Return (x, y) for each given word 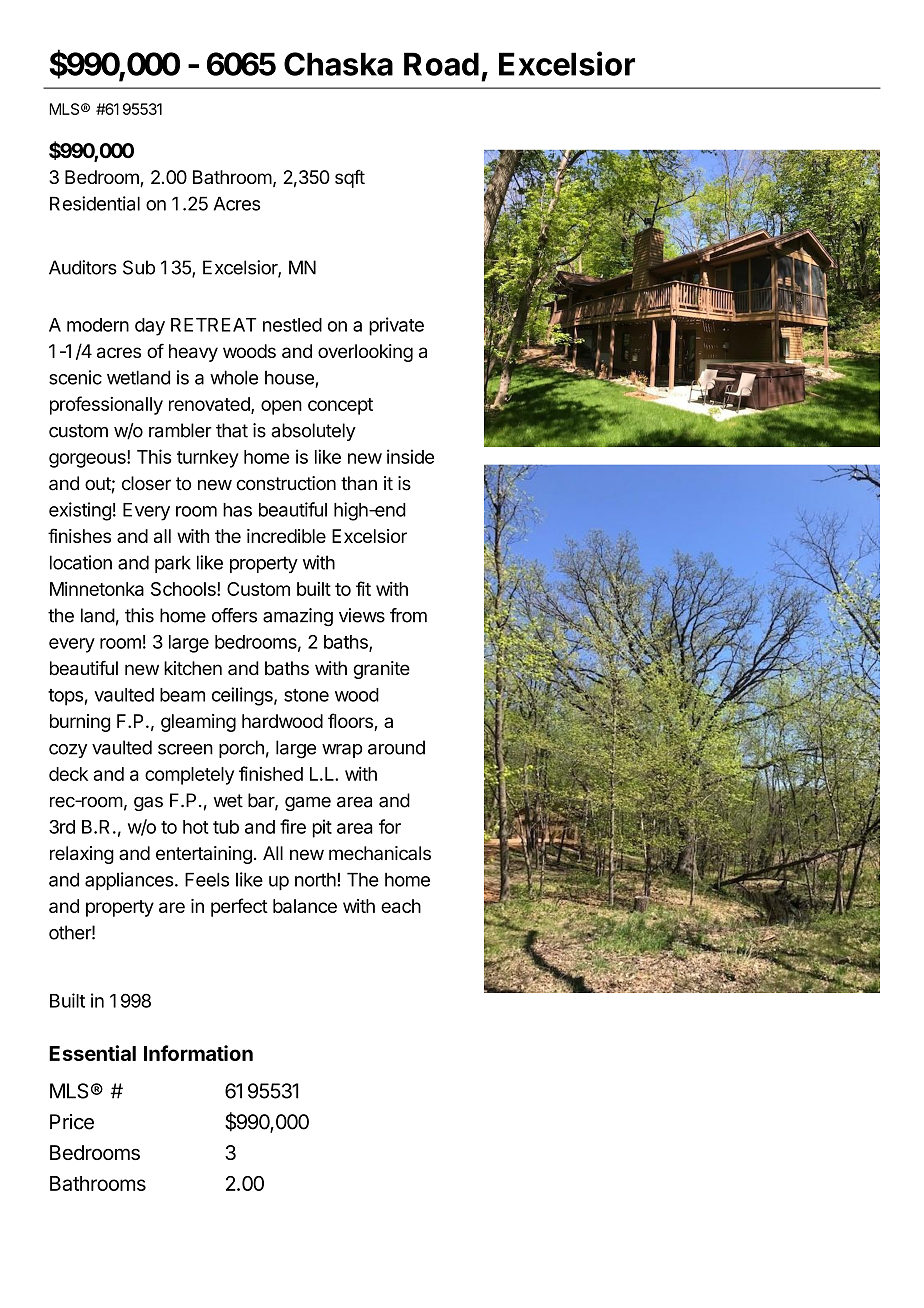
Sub (139, 267)
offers (234, 615)
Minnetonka (97, 589)
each (401, 906)
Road (441, 64)
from (408, 615)
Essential (92, 1053)
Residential (95, 203)
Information (198, 1053)
